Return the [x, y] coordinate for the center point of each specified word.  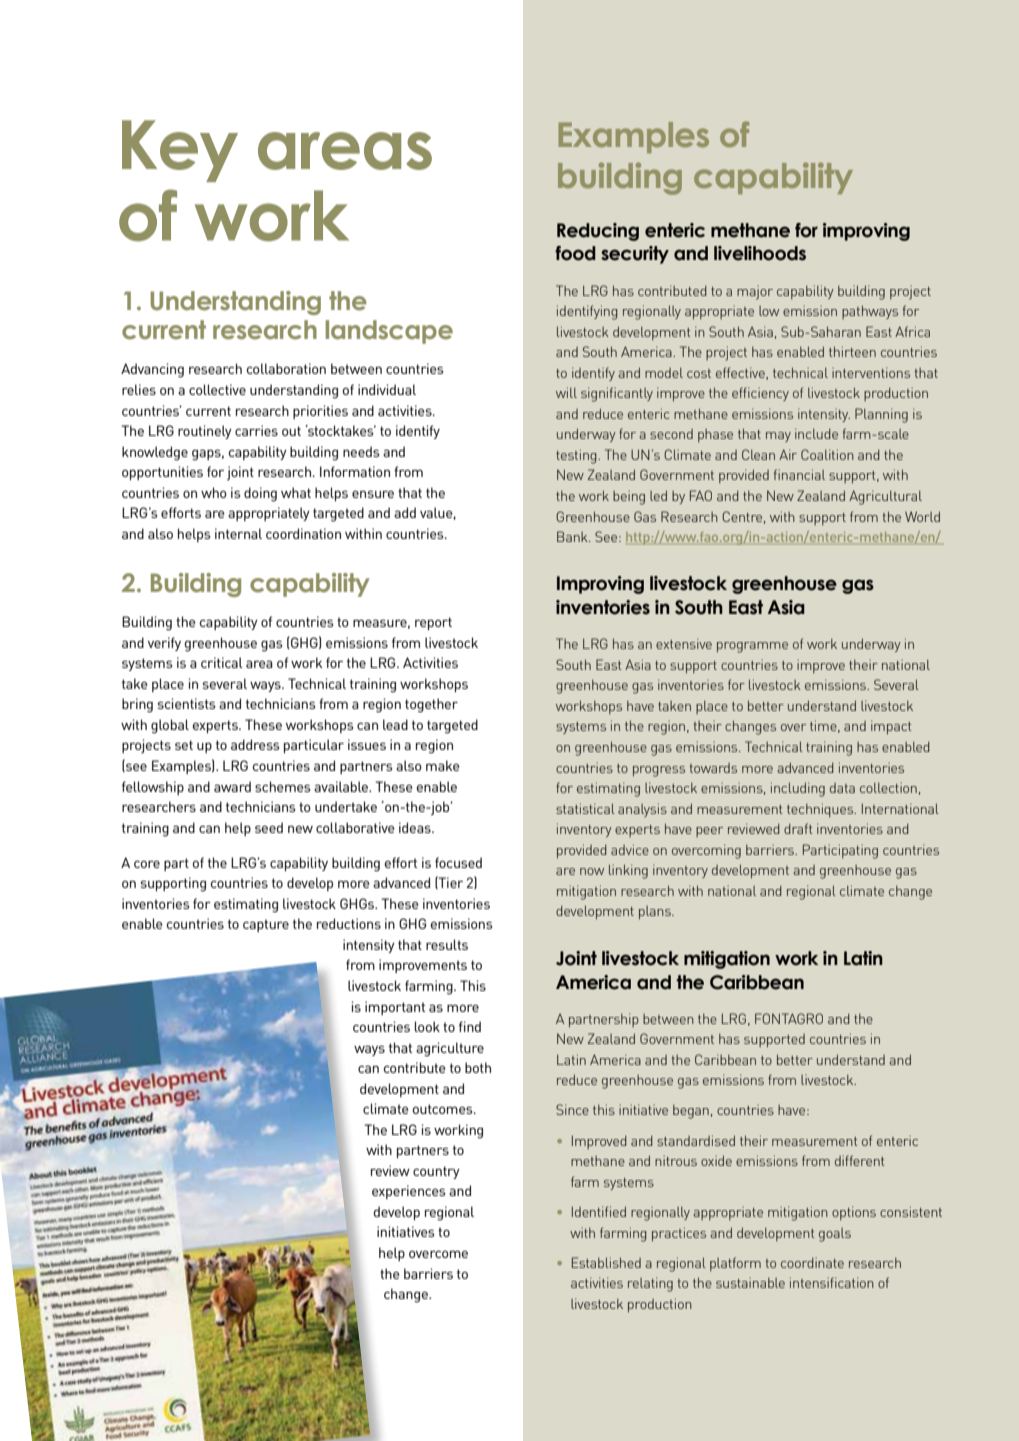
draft [798, 828]
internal [238, 533]
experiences [408, 1192]
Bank [573, 536]
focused [458, 862]
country [436, 1172]
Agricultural [885, 497]
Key [180, 151]
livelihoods [760, 253]
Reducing [598, 232]
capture [266, 925]
